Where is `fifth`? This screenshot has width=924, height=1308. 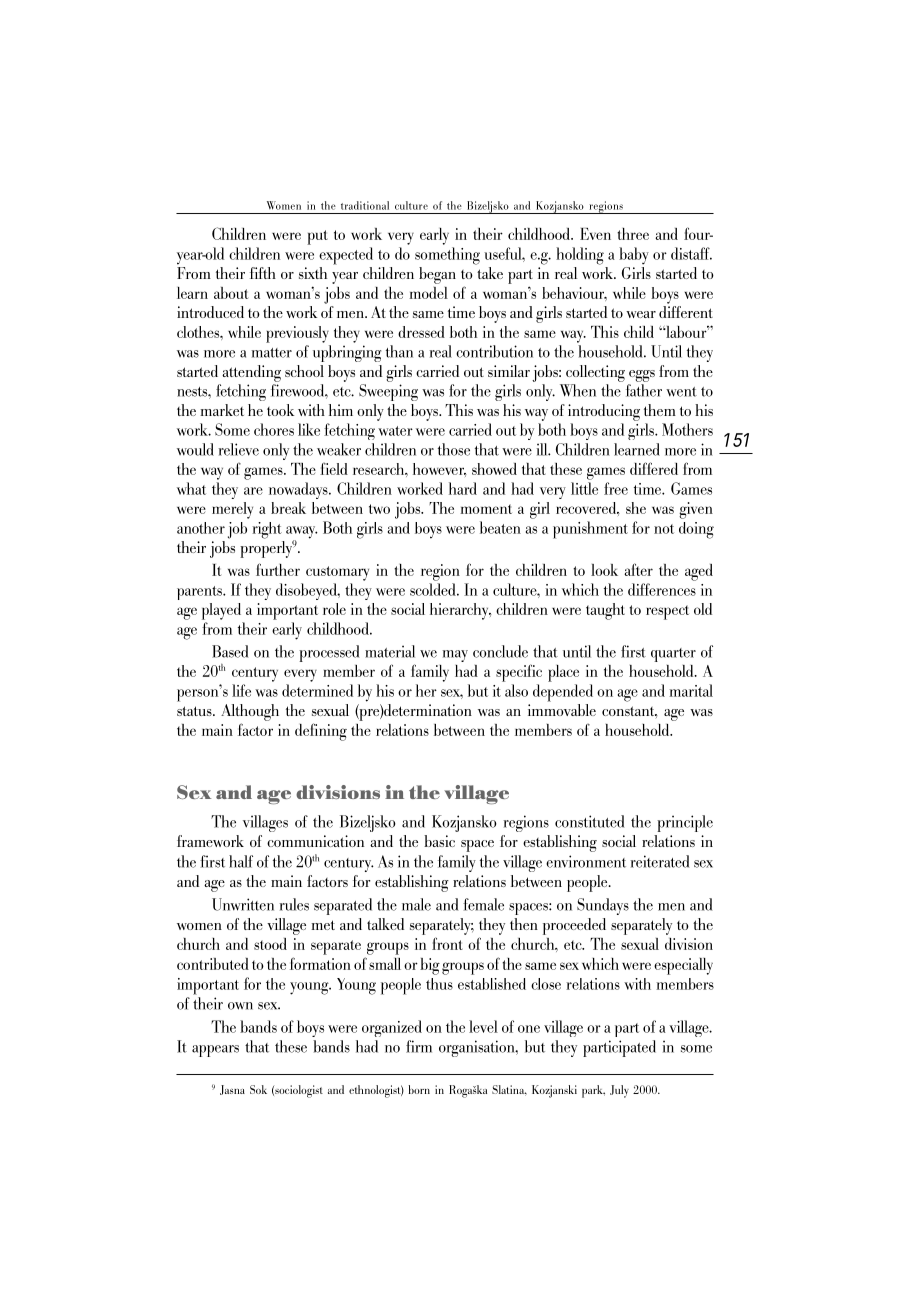 fifth is located at coordinates (263, 273).
